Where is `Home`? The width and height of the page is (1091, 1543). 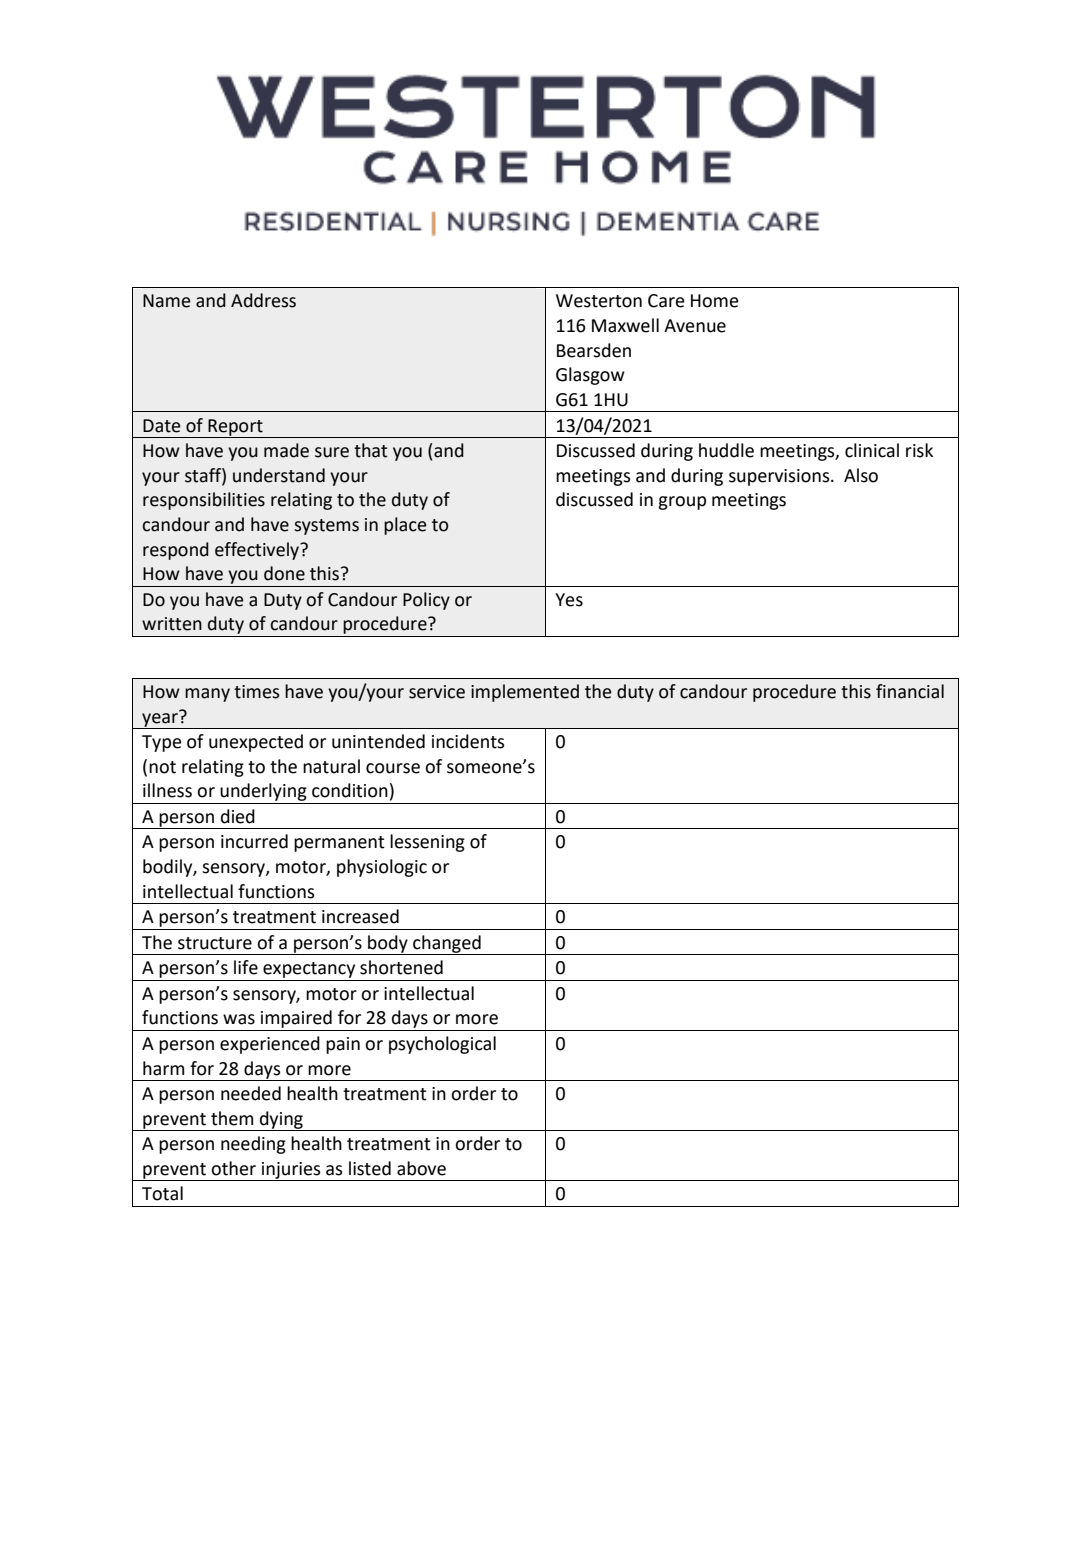
Home is located at coordinates (715, 301).
